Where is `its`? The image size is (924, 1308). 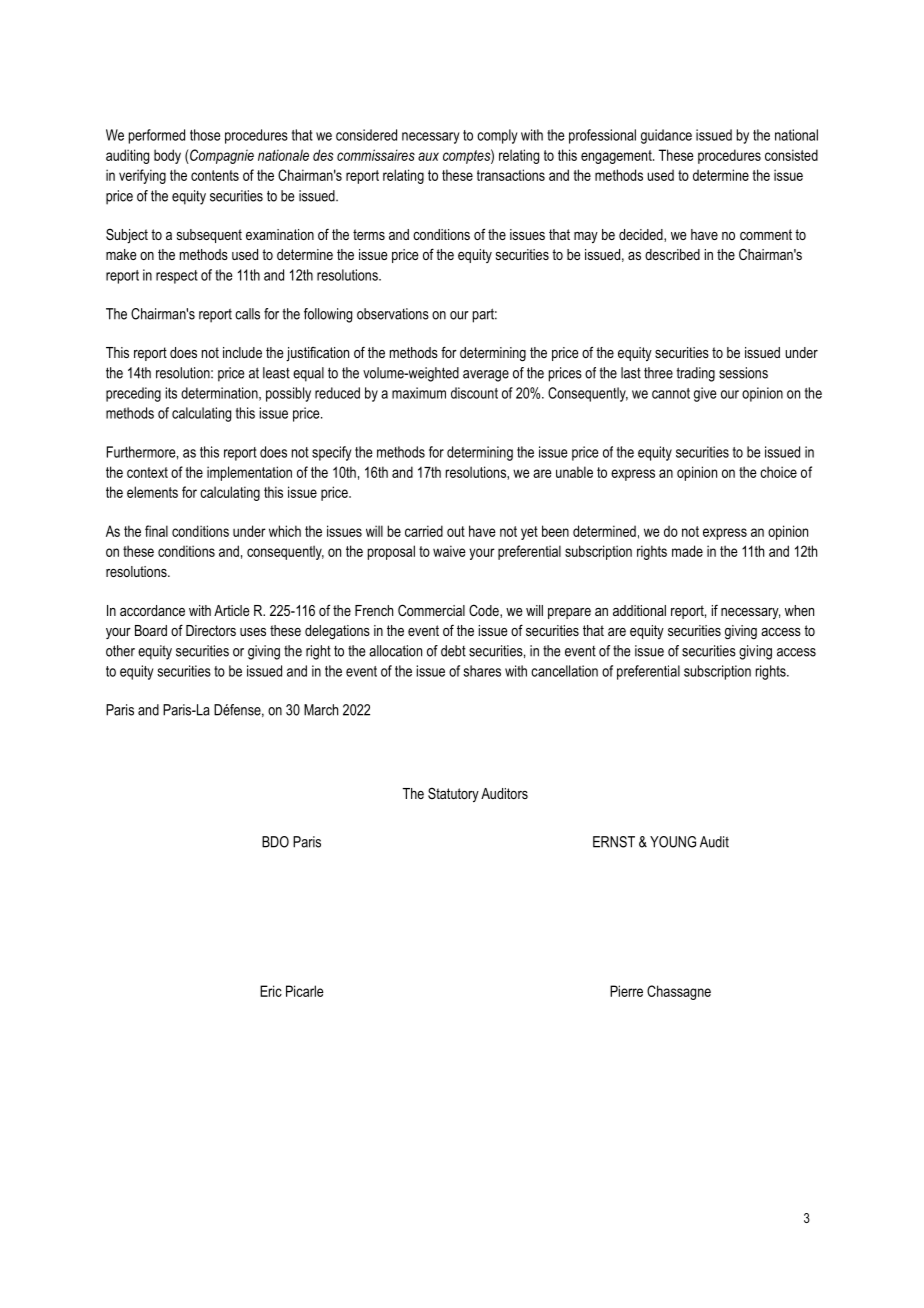 its is located at coordinates (171, 393).
